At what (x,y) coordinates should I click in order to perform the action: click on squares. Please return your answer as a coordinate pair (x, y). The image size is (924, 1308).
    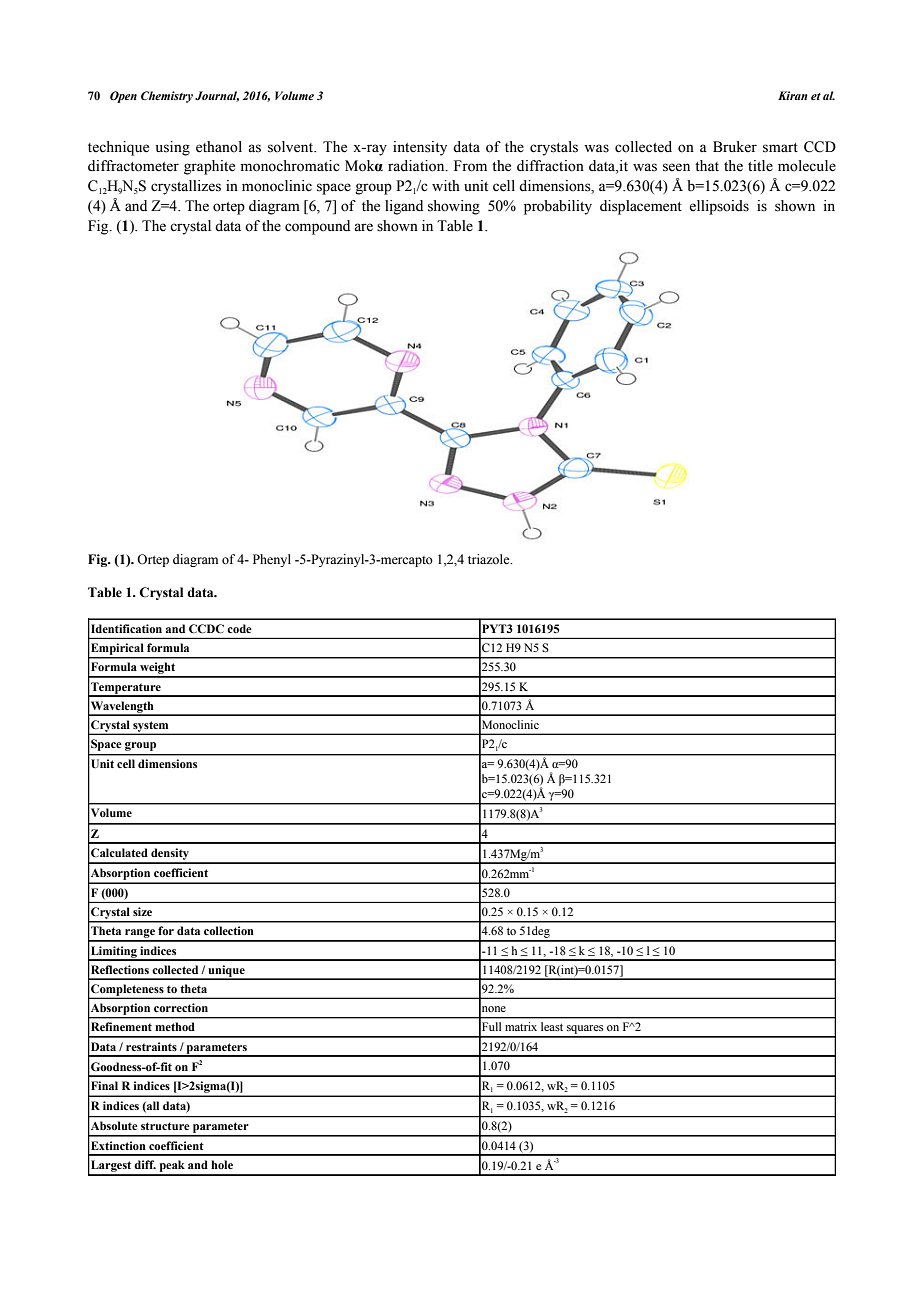
    Looking at the image, I should click on (585, 1031).
